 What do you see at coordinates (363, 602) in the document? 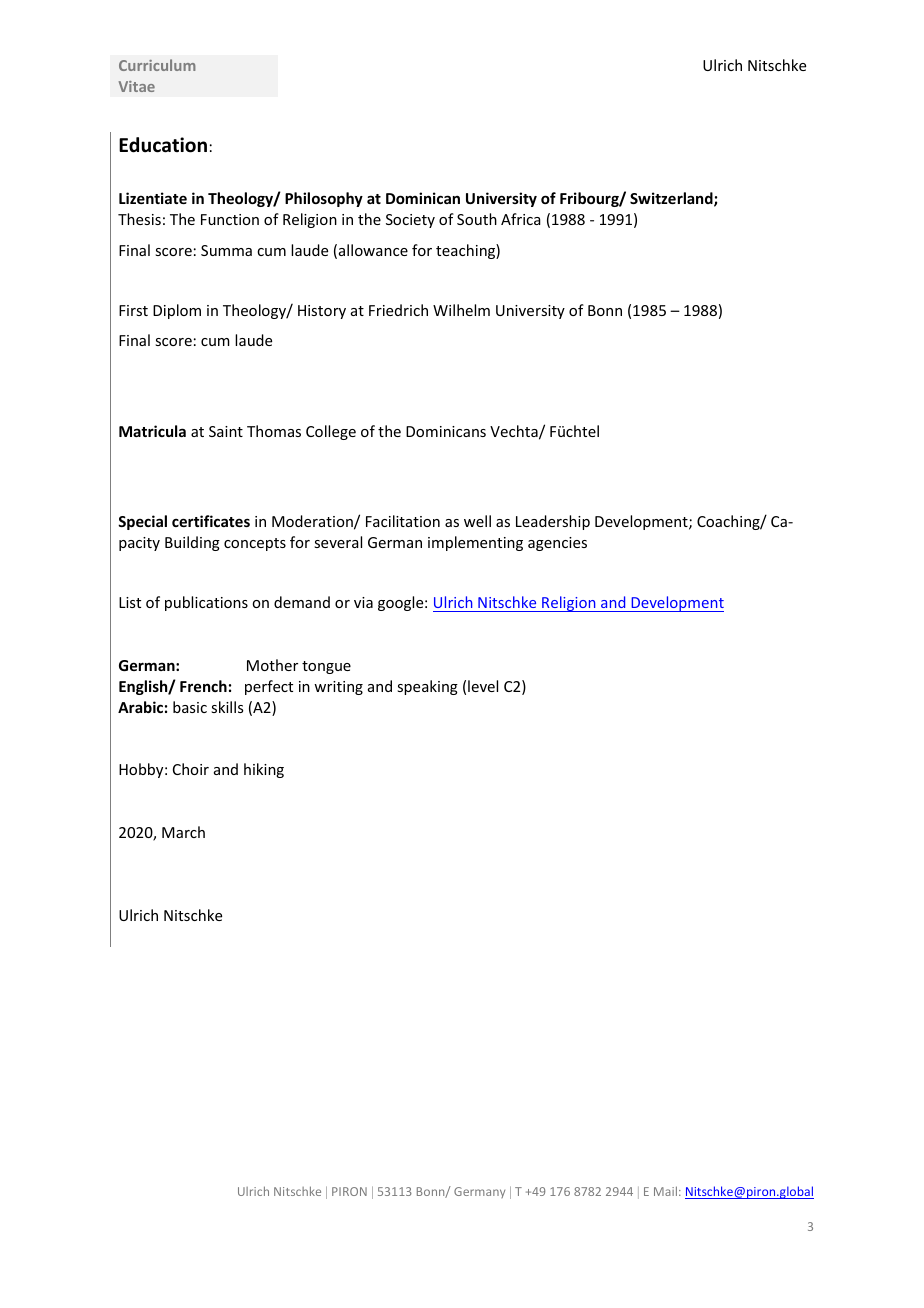
I see `via` at bounding box center [363, 602].
